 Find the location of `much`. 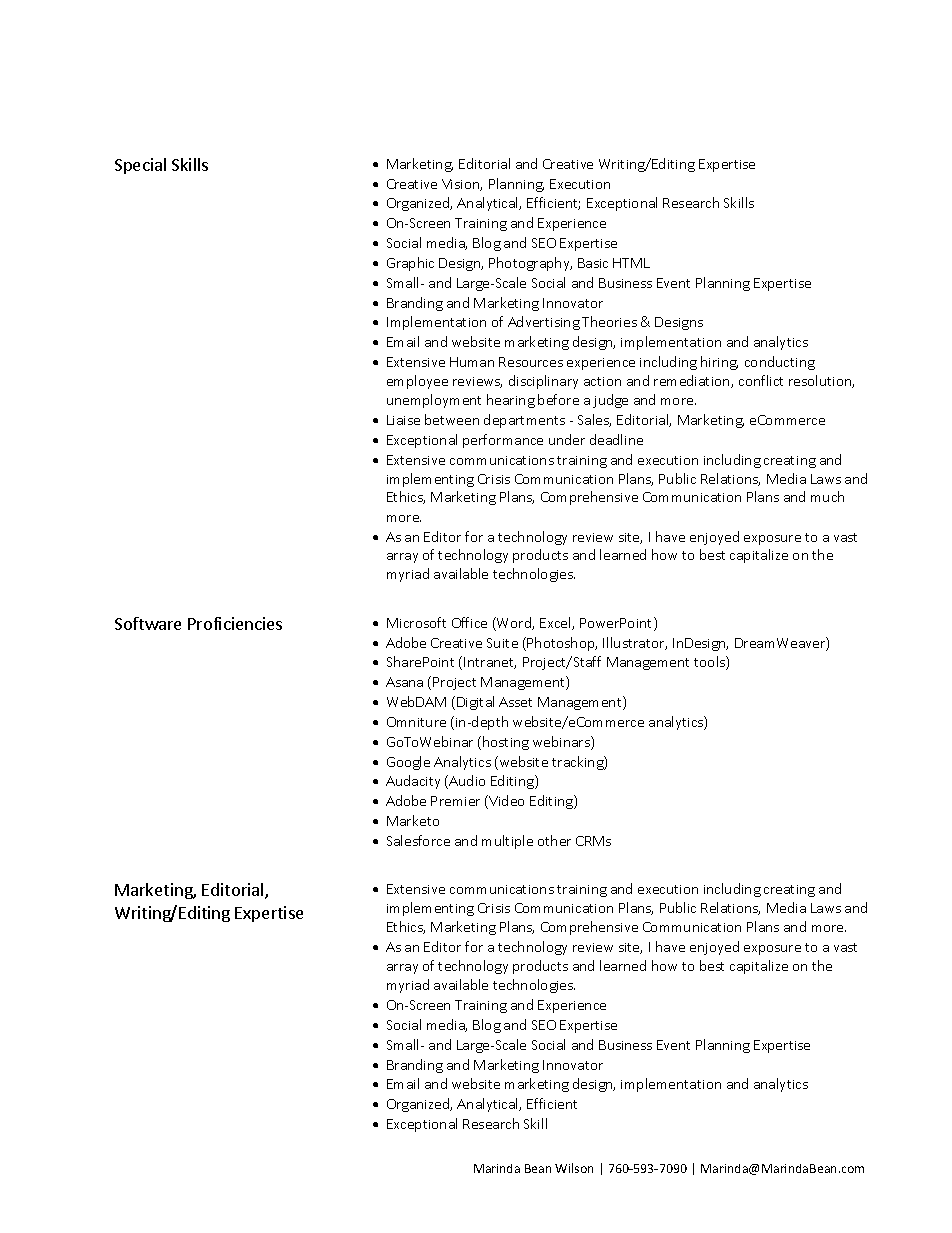

much is located at coordinates (827, 496).
